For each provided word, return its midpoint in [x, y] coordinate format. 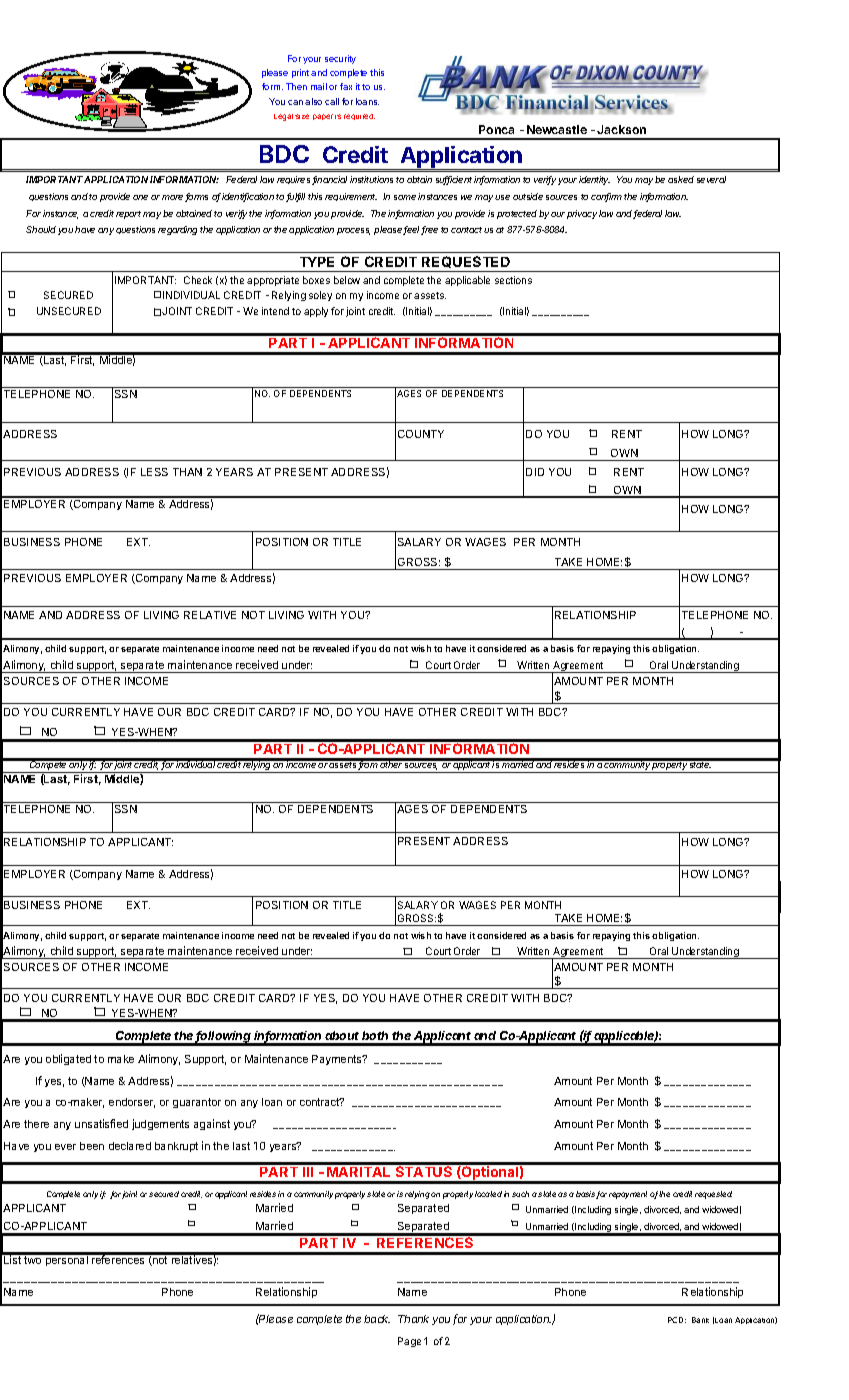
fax [346, 86]
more [174, 198]
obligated [68, 1059]
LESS [154, 472]
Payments [338, 1060]
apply [316, 312]
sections [513, 280]
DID [535, 472]
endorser [132, 1103]
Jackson [621, 129]
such [520, 1194]
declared [130, 1146]
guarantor [197, 1103]
